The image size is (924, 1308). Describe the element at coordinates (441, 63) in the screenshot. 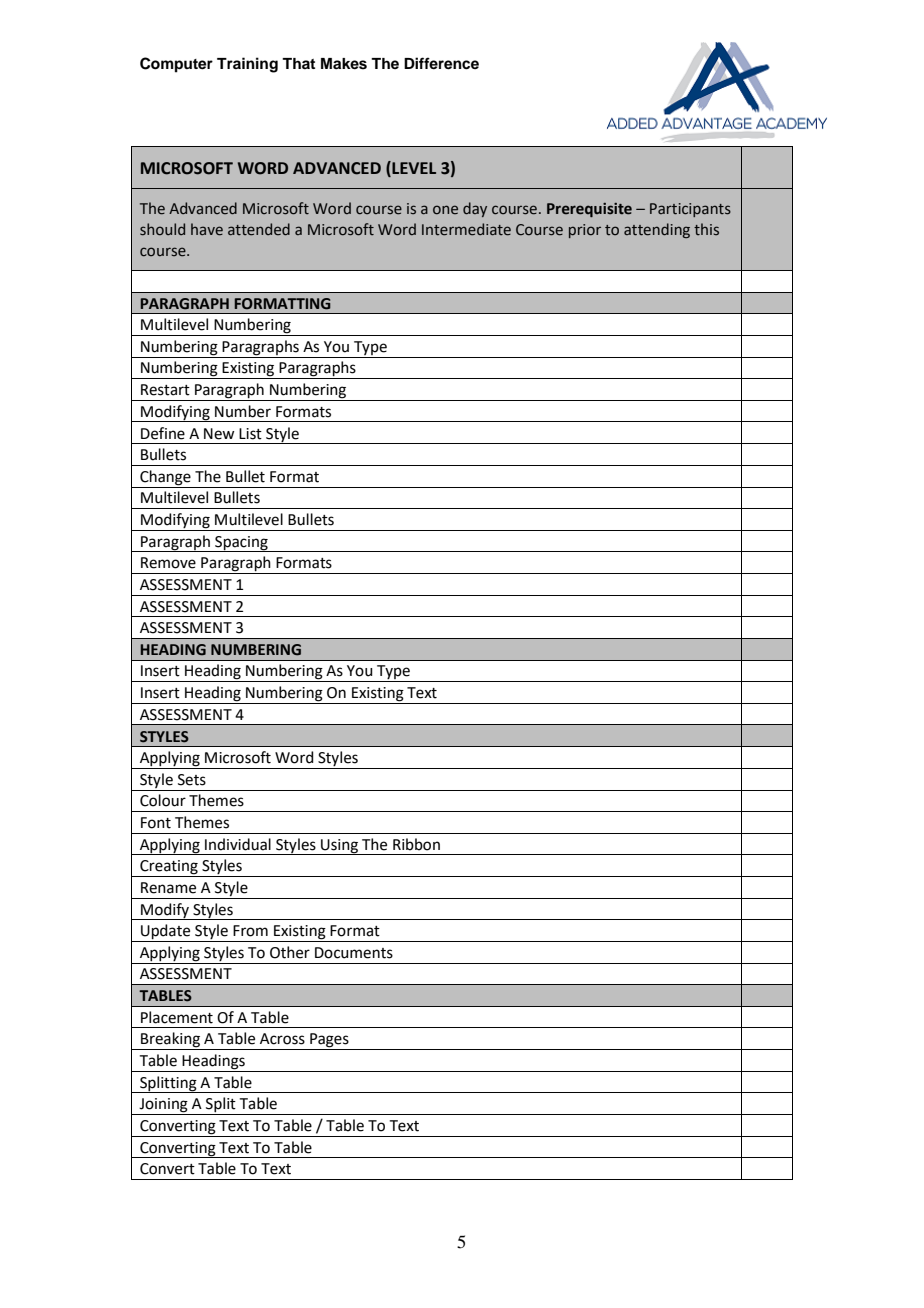

I see `Difference` at that location.
